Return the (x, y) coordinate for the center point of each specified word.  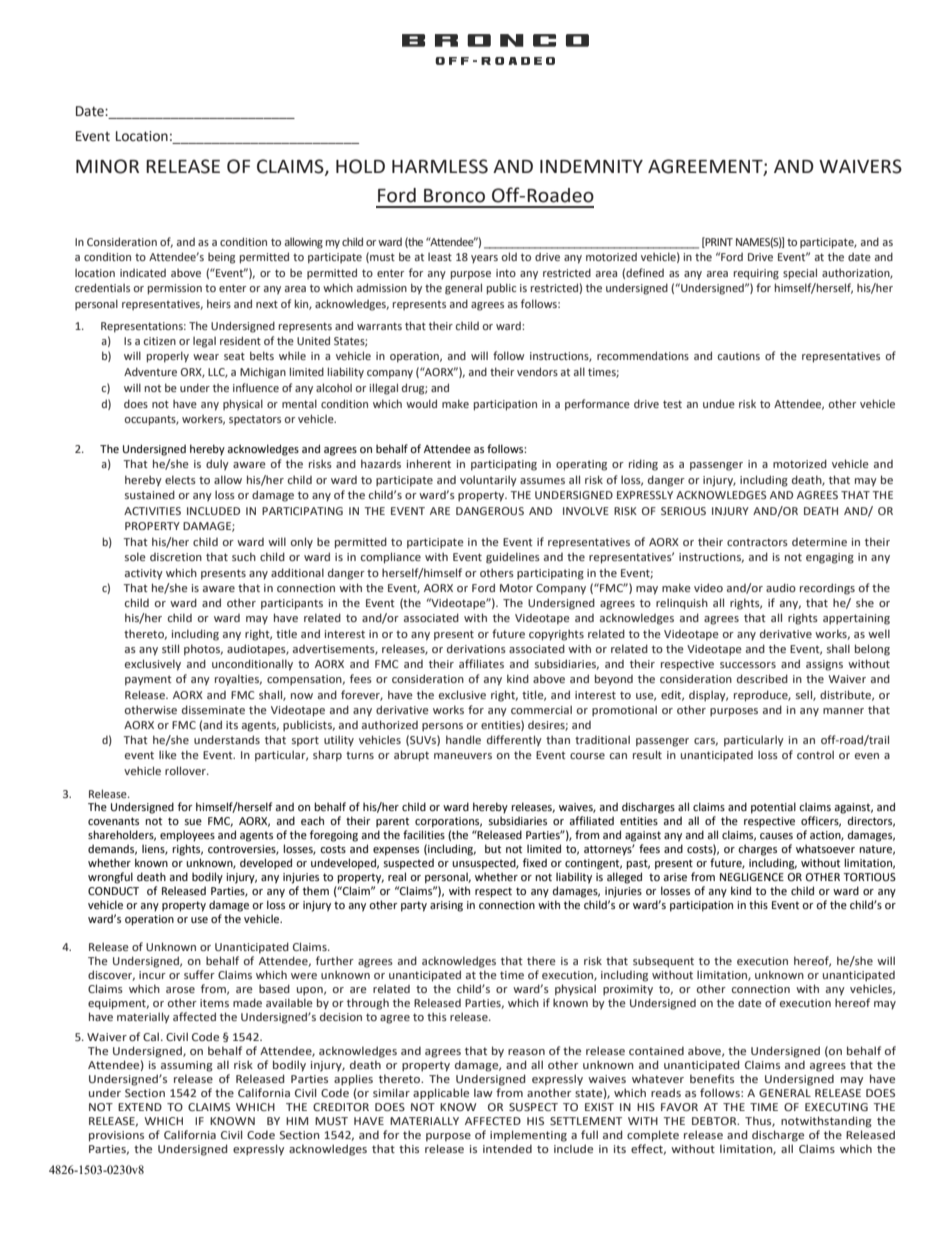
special (800, 274)
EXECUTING (836, 1107)
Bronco (454, 196)
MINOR (107, 166)
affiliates (481, 663)
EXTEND (140, 1107)
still (170, 648)
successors (748, 665)
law (483, 1092)
